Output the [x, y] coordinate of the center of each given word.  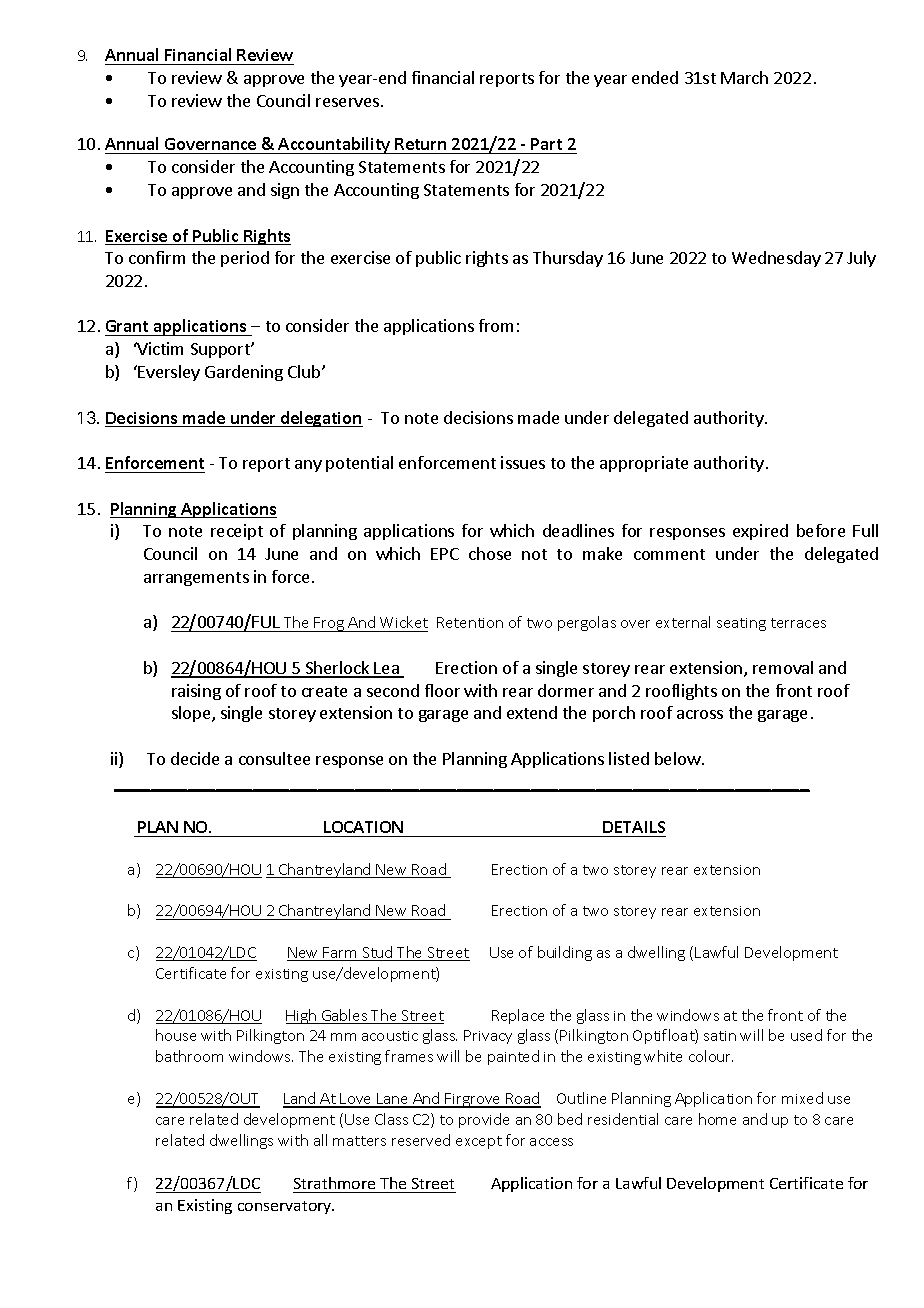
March [744, 77]
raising [196, 692]
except [479, 1142]
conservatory [286, 1207]
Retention [470, 622]
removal [783, 667]
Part [547, 146]
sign [285, 191]
